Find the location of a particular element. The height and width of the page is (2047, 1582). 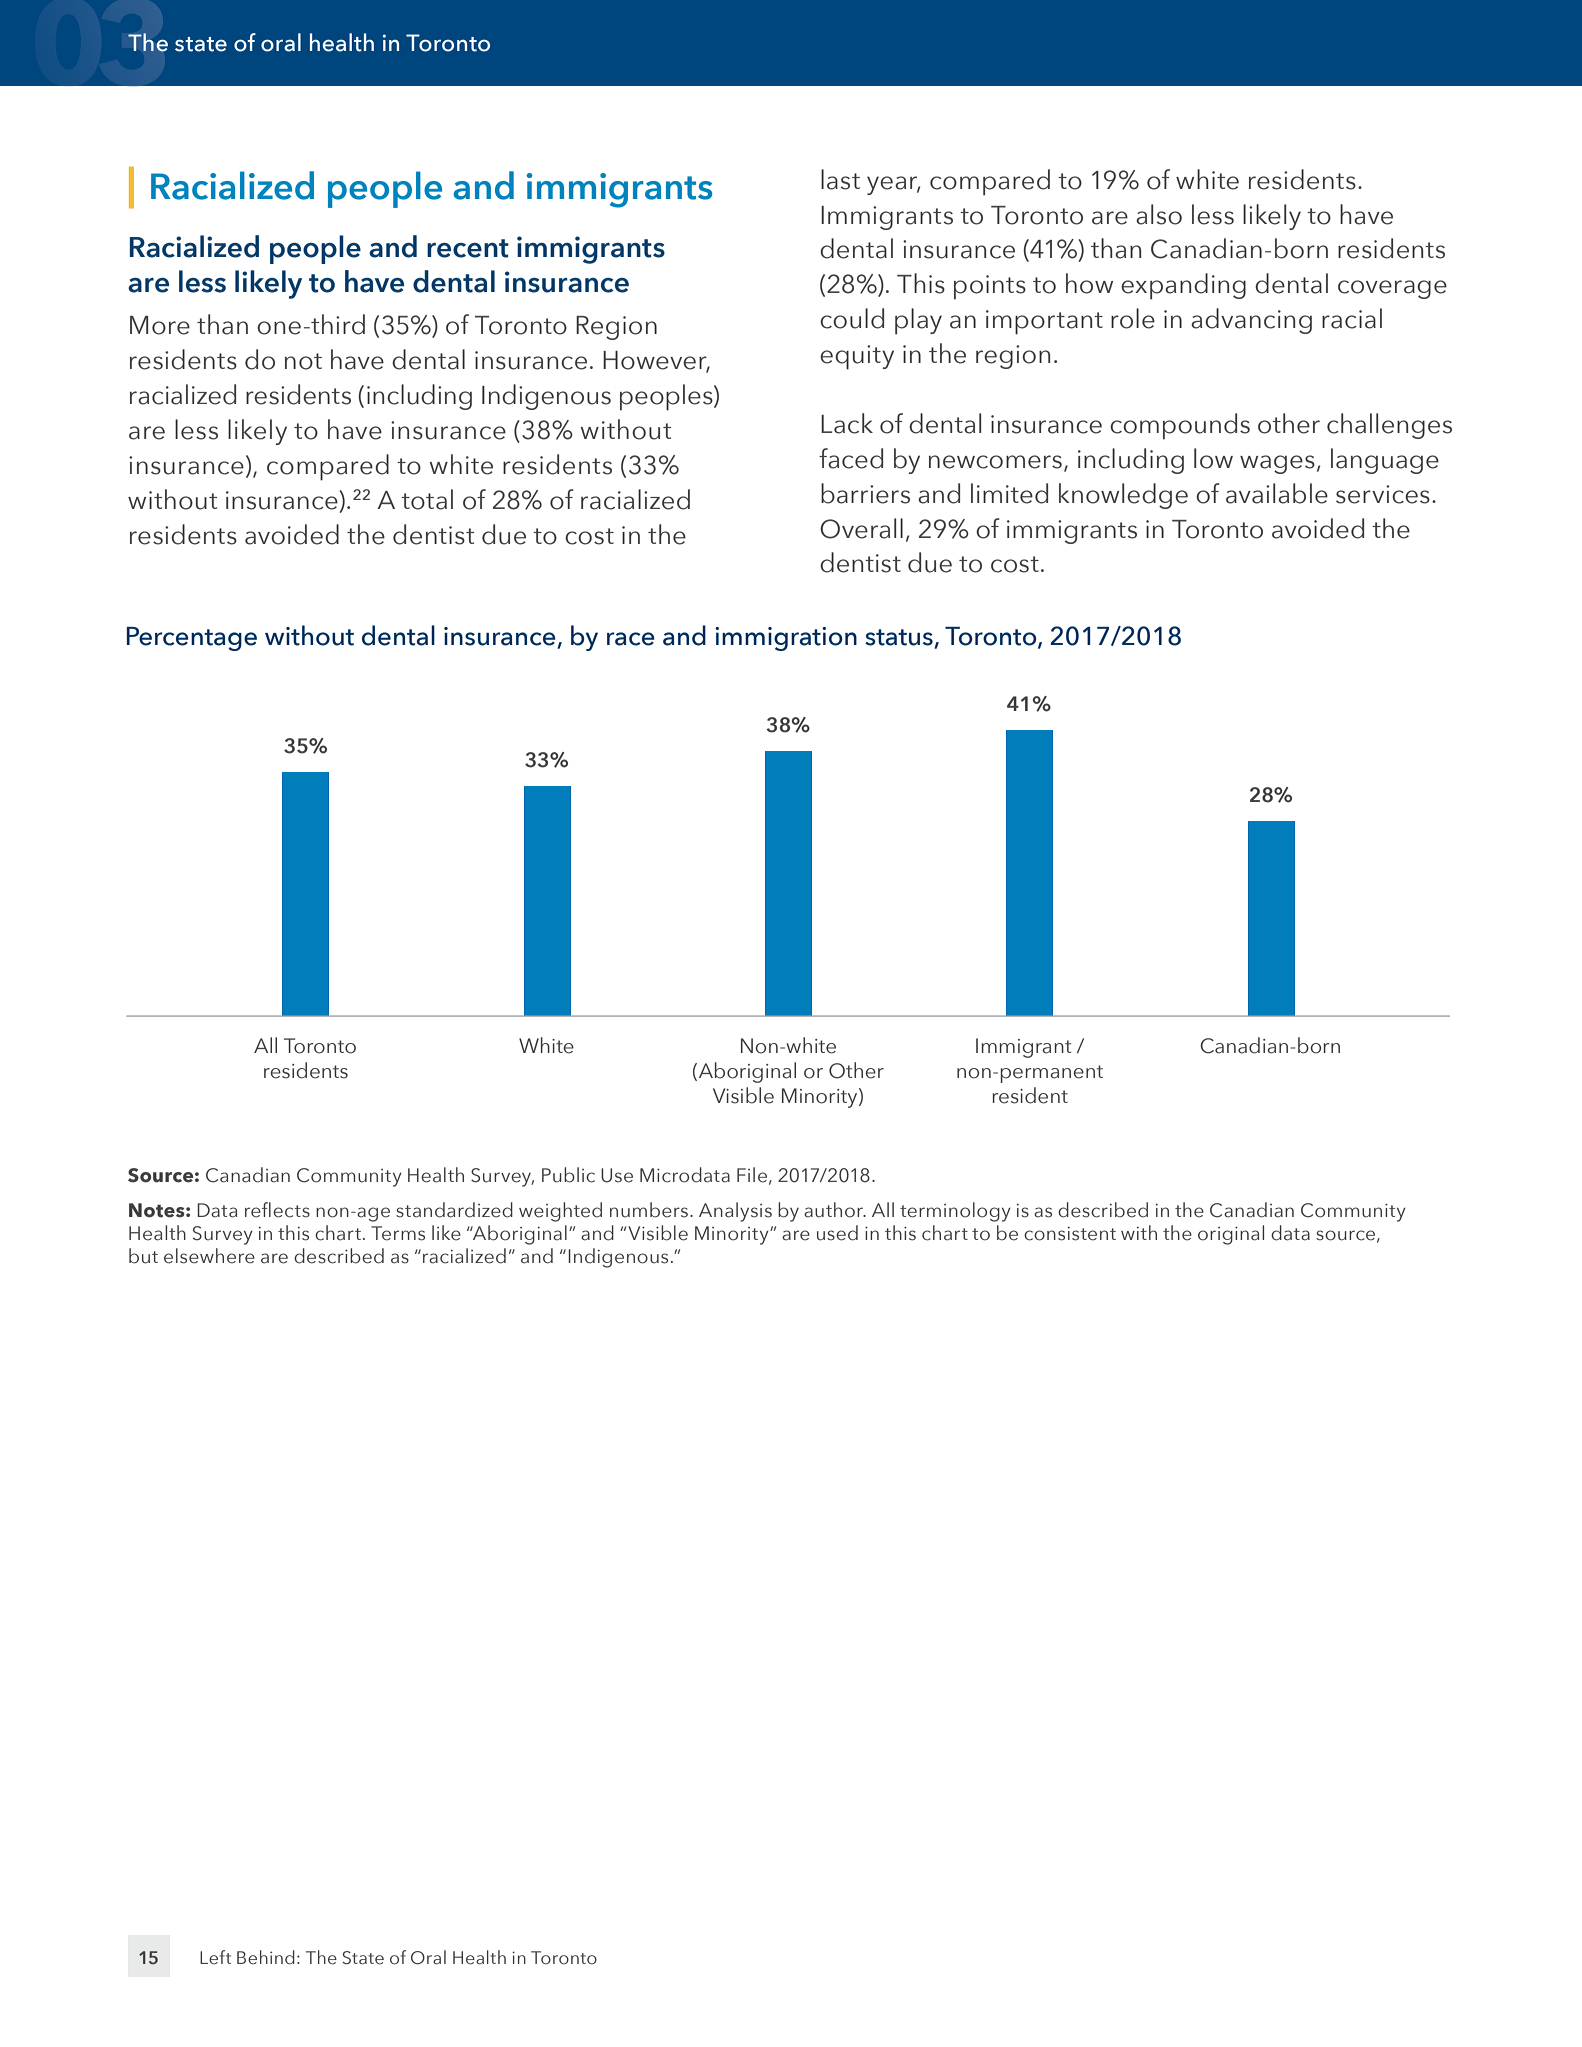

Behind is located at coordinates (266, 1957).
